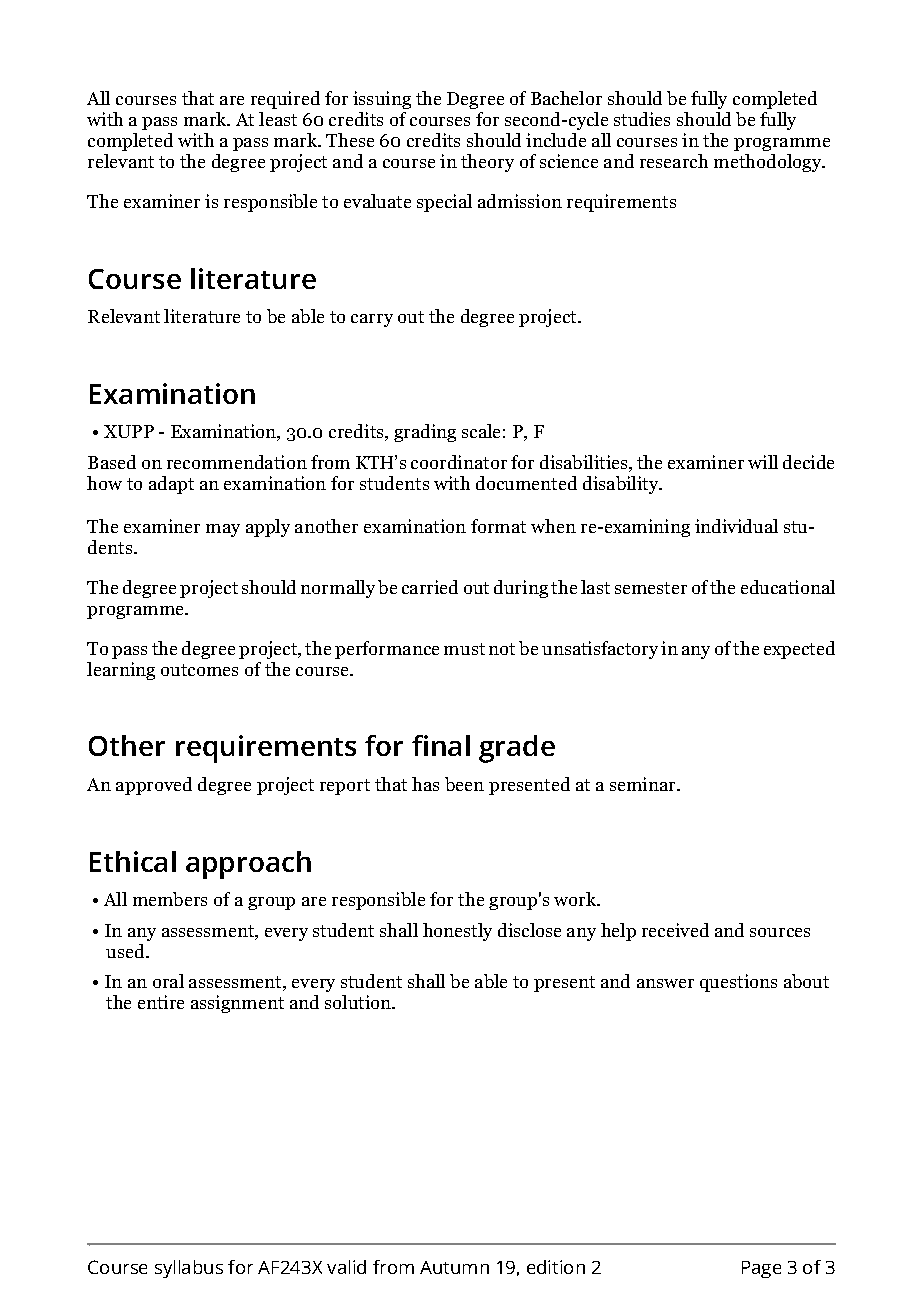 This page has width=924, height=1308. Describe the element at coordinates (761, 1269) in the page. I see `Page` at that location.
